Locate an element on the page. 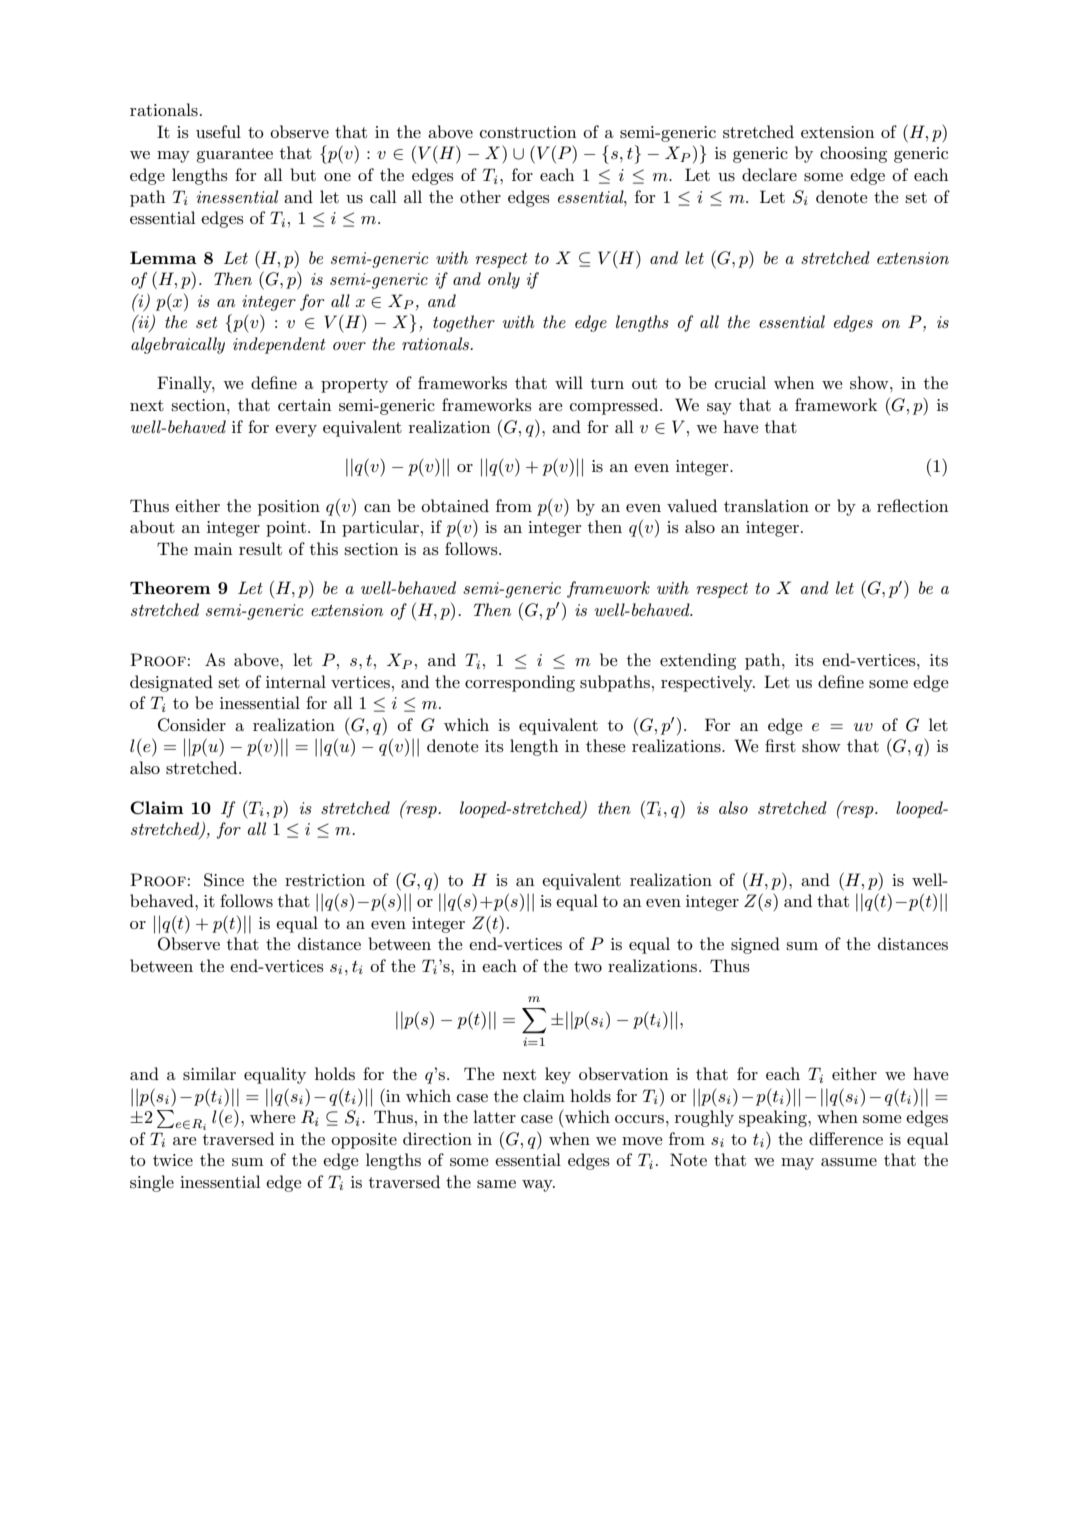 This document has height=1519, width=1074. way is located at coordinates (538, 1186).
